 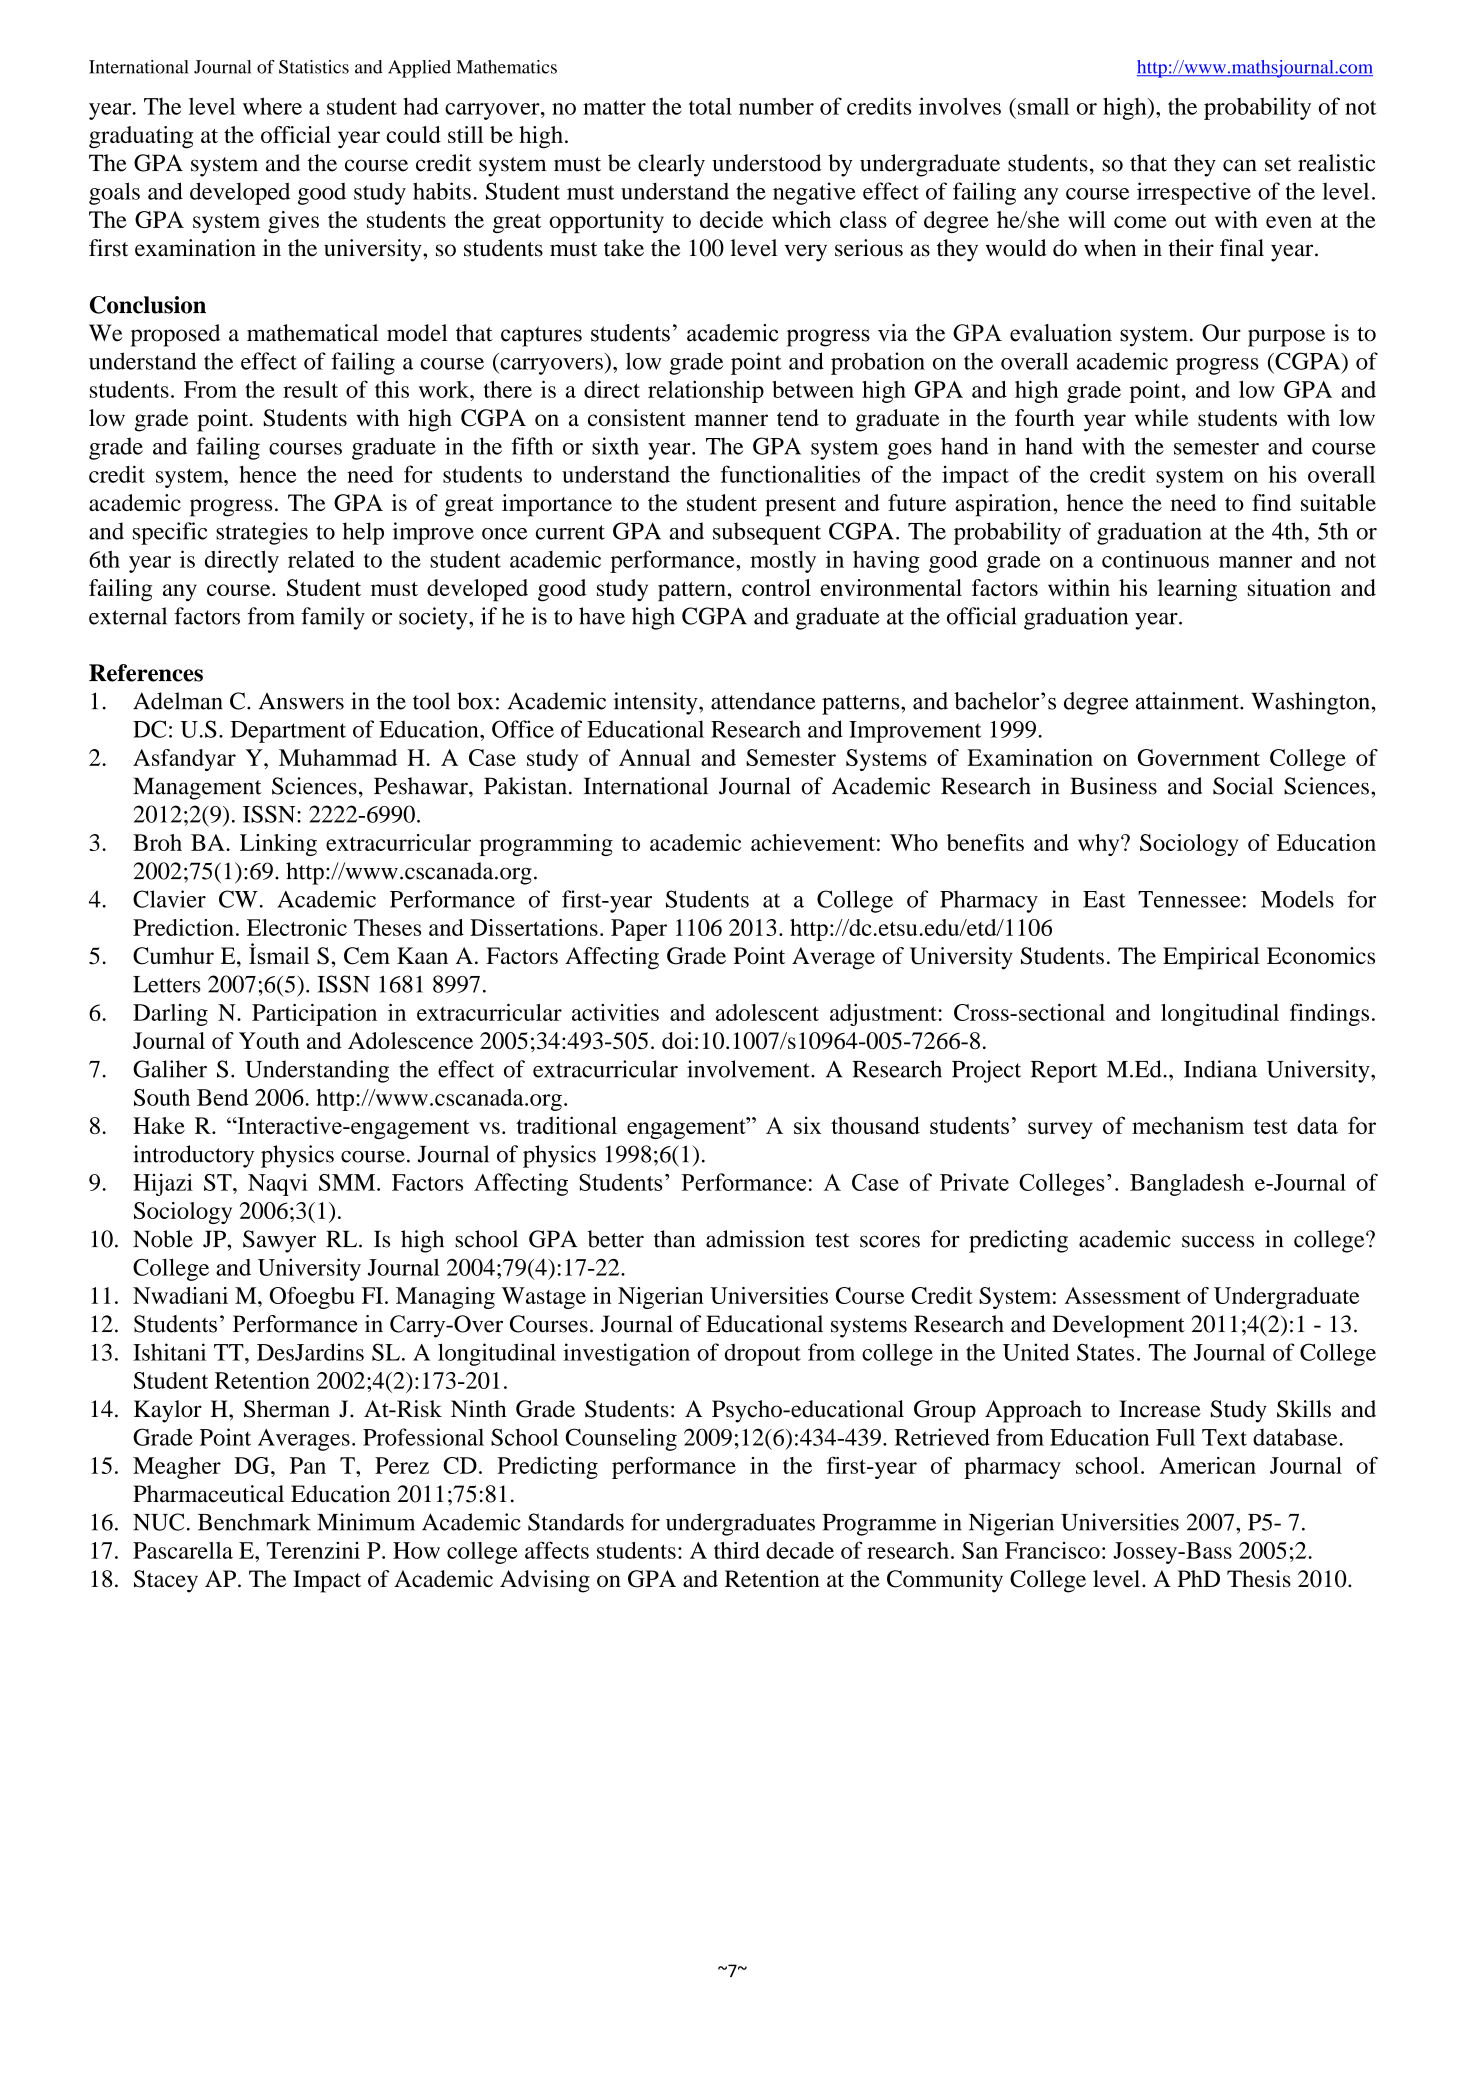 I want to click on Linking, so click(x=278, y=845).
